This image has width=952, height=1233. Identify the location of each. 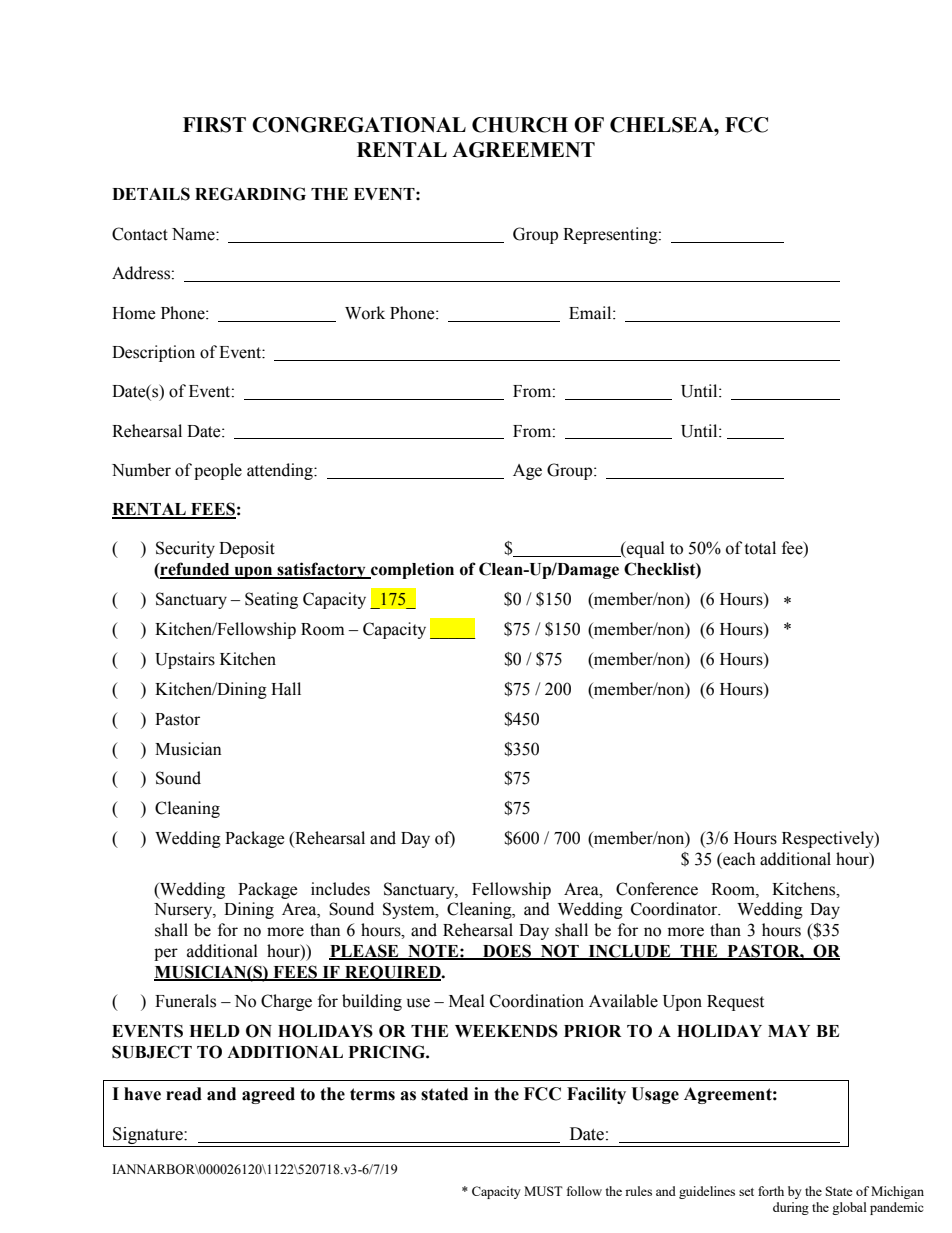
(738, 859).
